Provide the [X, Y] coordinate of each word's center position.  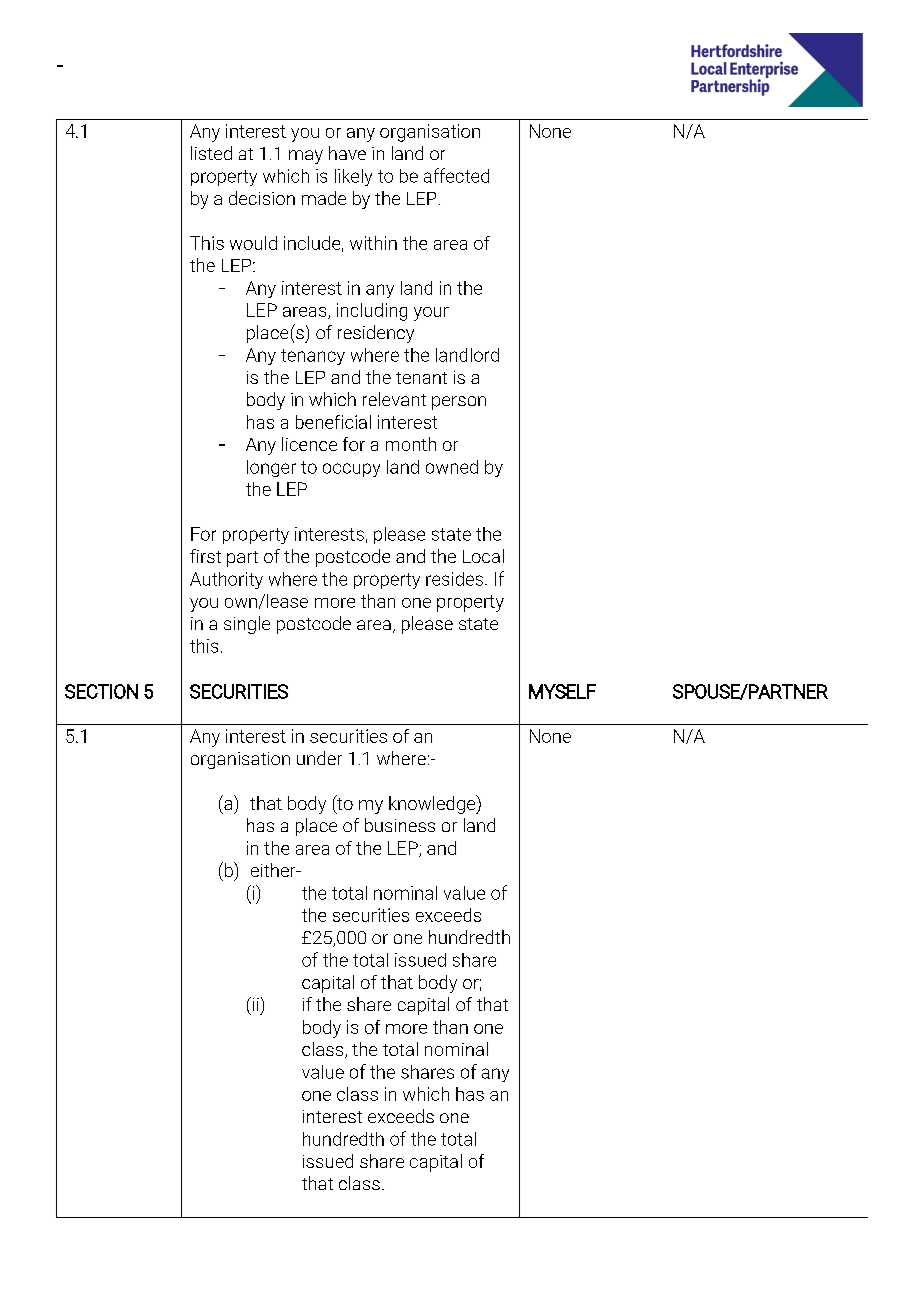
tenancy [313, 357]
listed [211, 153]
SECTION [101, 691]
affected [456, 175]
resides [454, 579]
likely [353, 177]
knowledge [433, 804]
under [319, 758]
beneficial [333, 422]
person [459, 403]
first [205, 556]
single [247, 625]
